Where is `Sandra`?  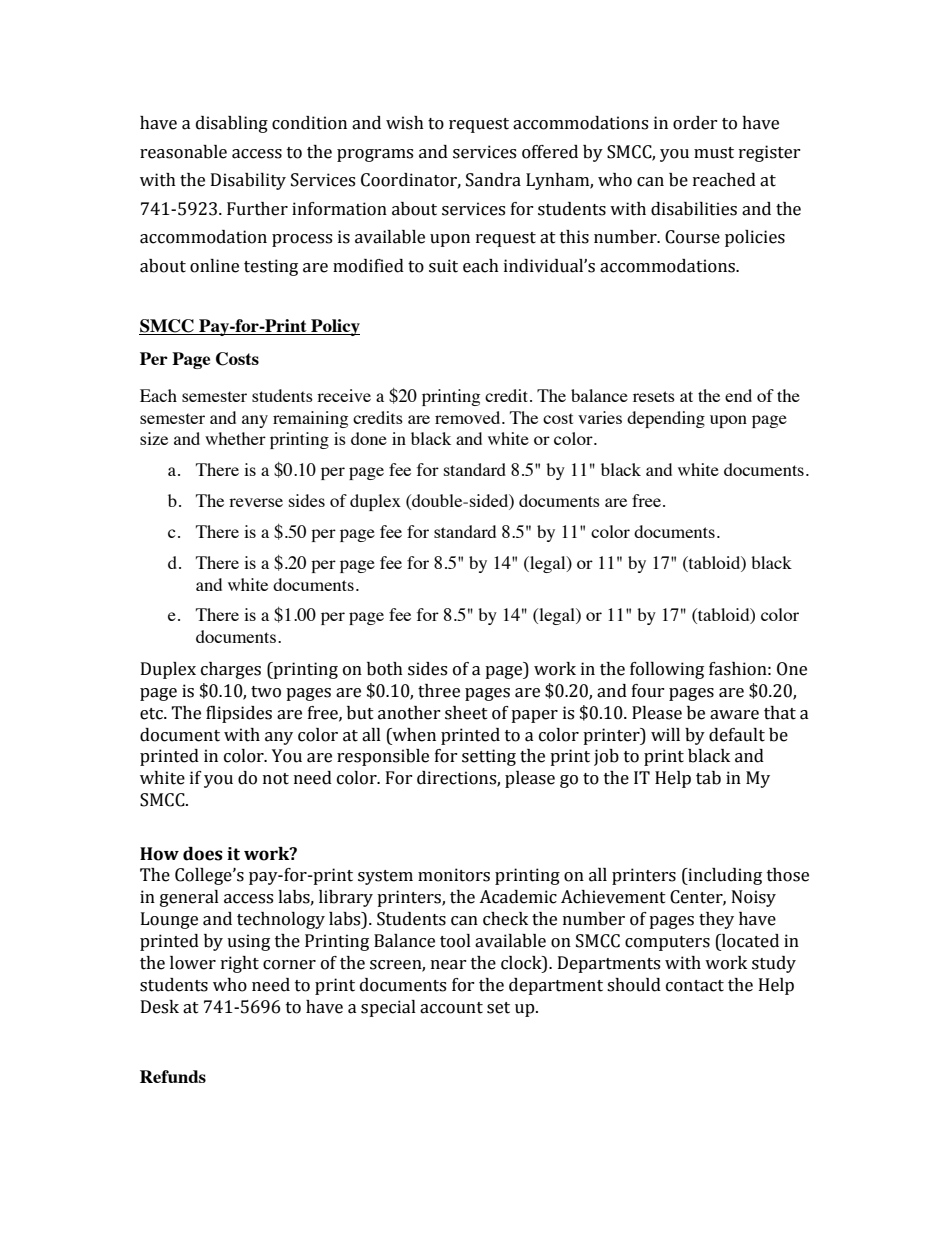 Sandra is located at coordinates (493, 180).
